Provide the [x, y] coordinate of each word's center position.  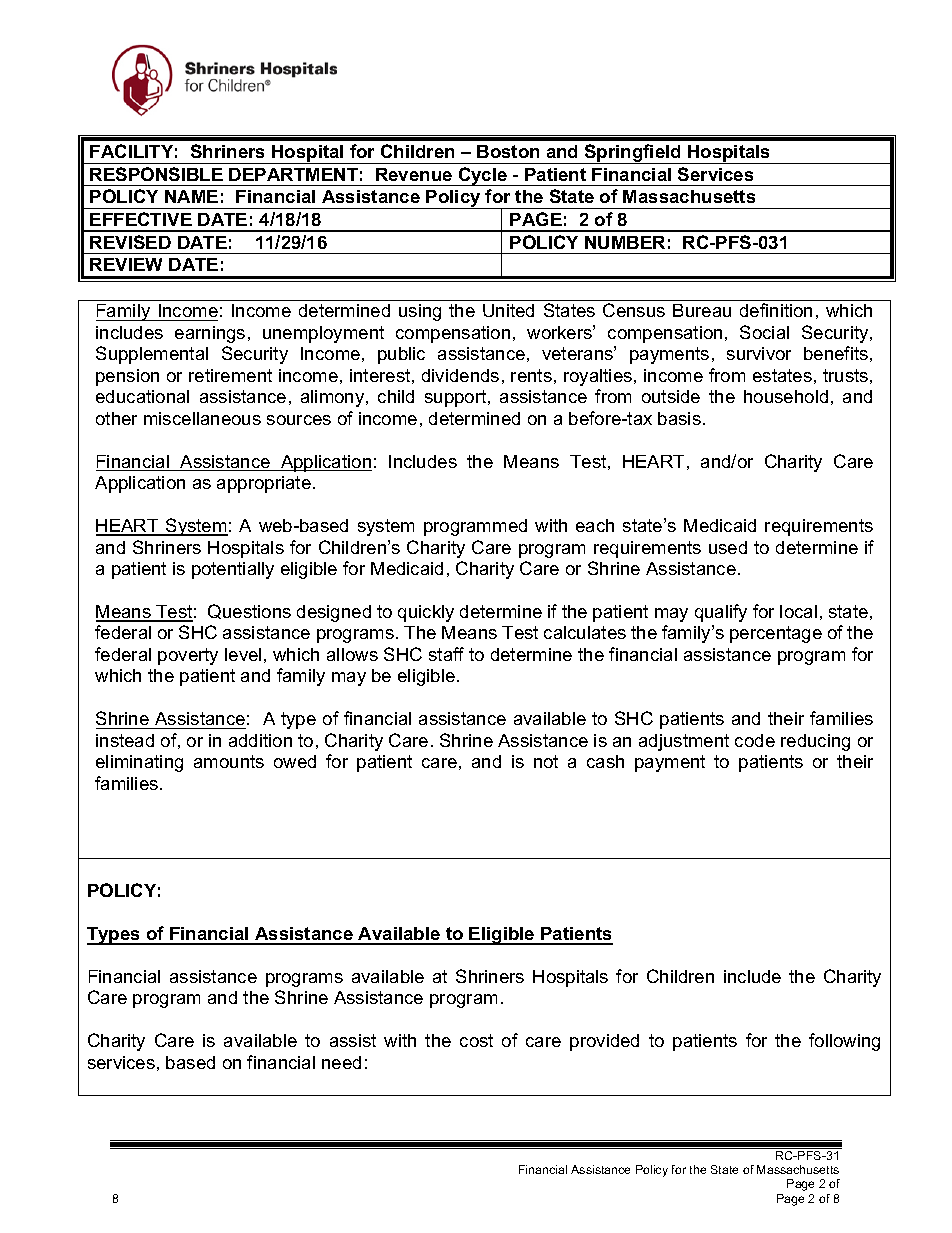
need [341, 1062]
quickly [426, 613]
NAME [191, 196]
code [755, 740]
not [546, 761]
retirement [230, 375]
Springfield [633, 154]
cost [476, 1040]
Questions [249, 611]
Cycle [482, 176]
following [844, 1042]
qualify [721, 613]
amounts [229, 761]
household [786, 396]
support [457, 398]
